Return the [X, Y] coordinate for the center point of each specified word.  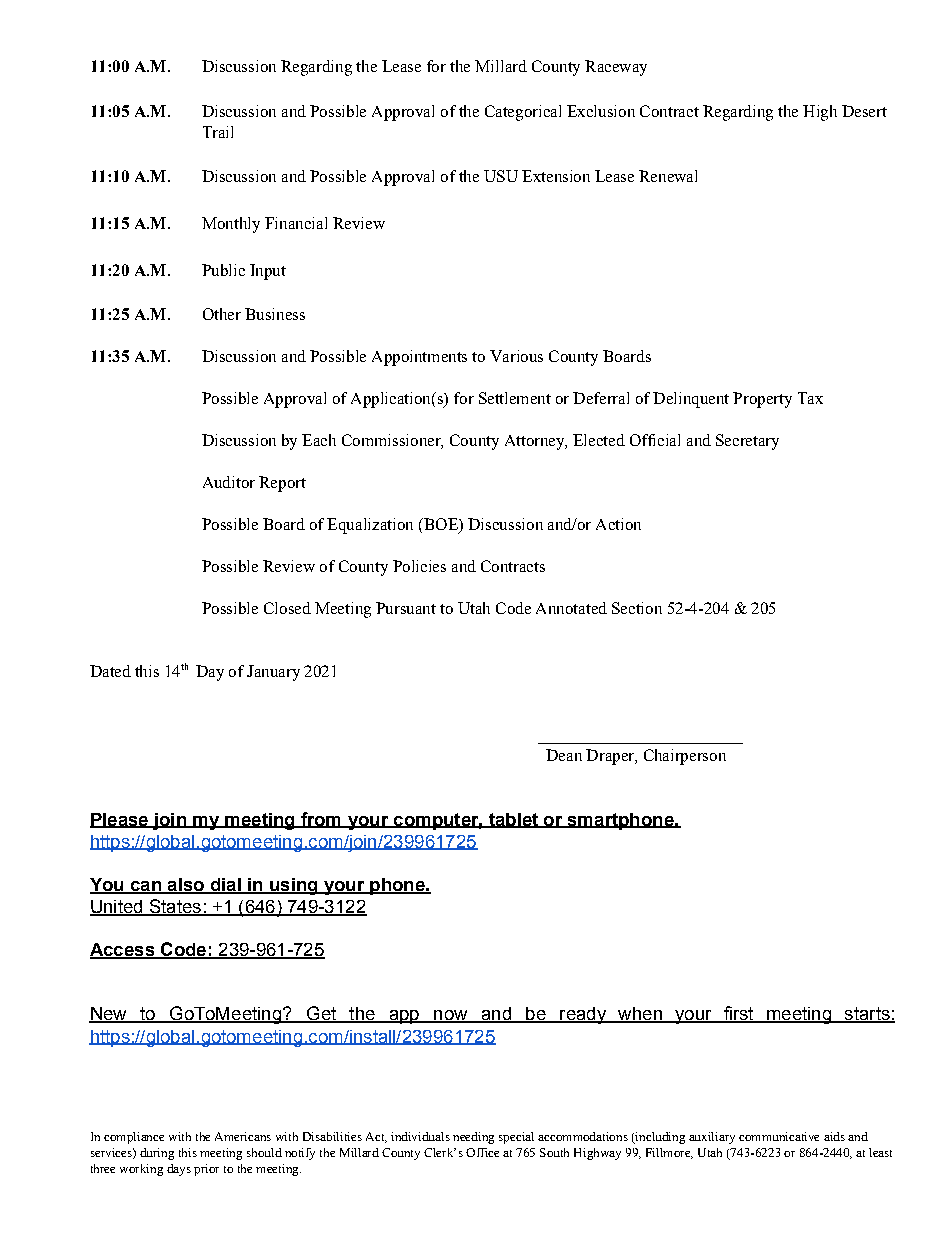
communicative [779, 1136]
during [157, 1154]
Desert [864, 111]
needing [473, 1138]
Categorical [523, 113]
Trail [218, 132]
